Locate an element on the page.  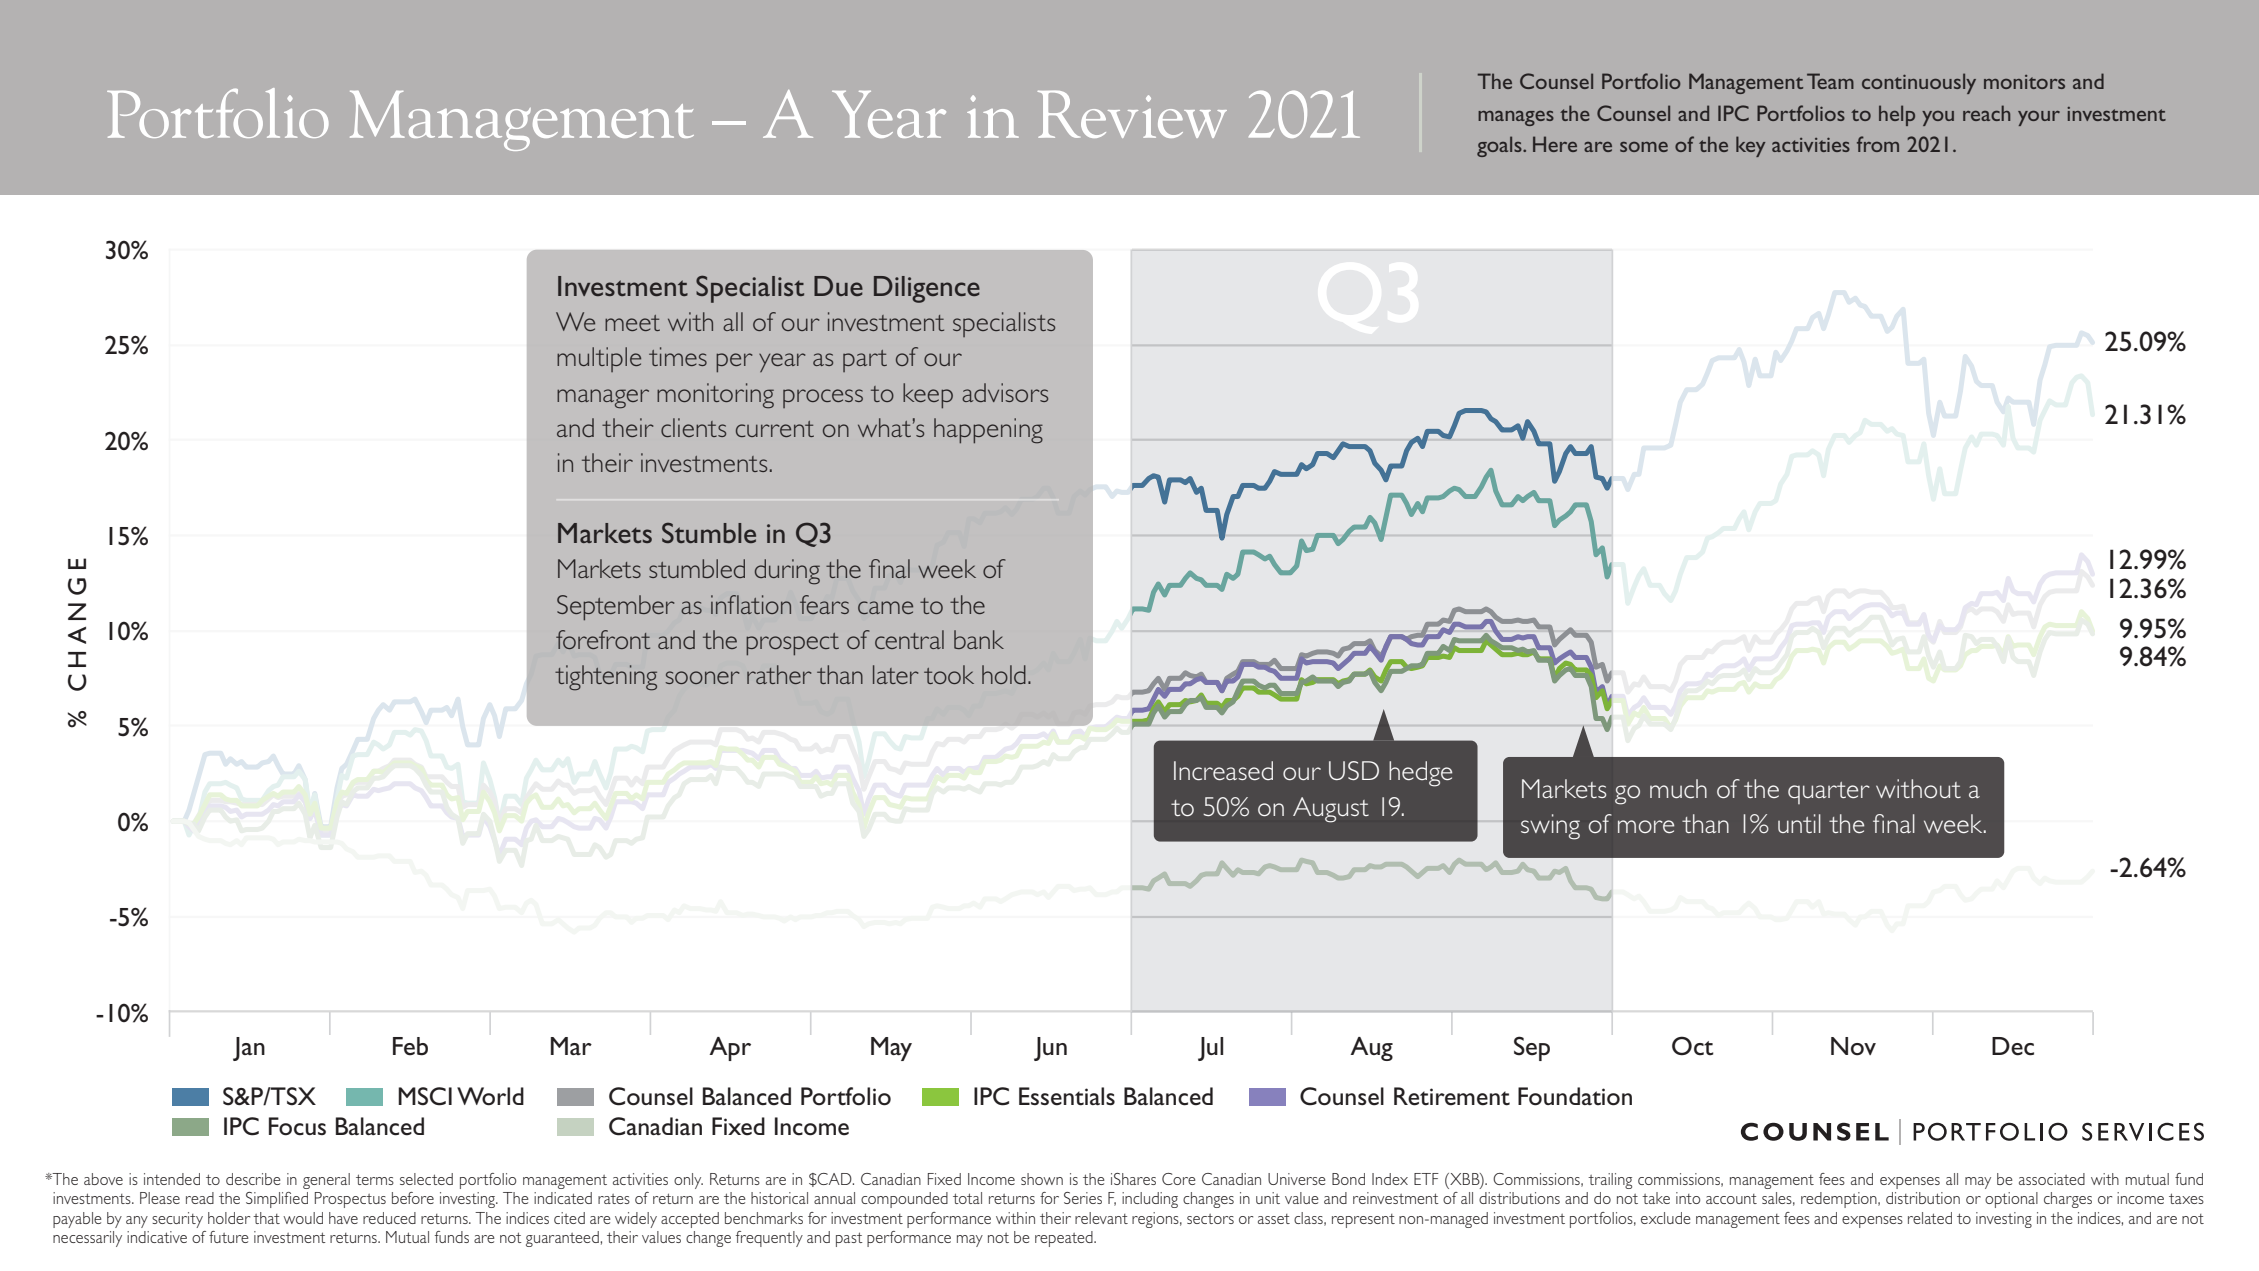
Feb is located at coordinates (410, 1046).
